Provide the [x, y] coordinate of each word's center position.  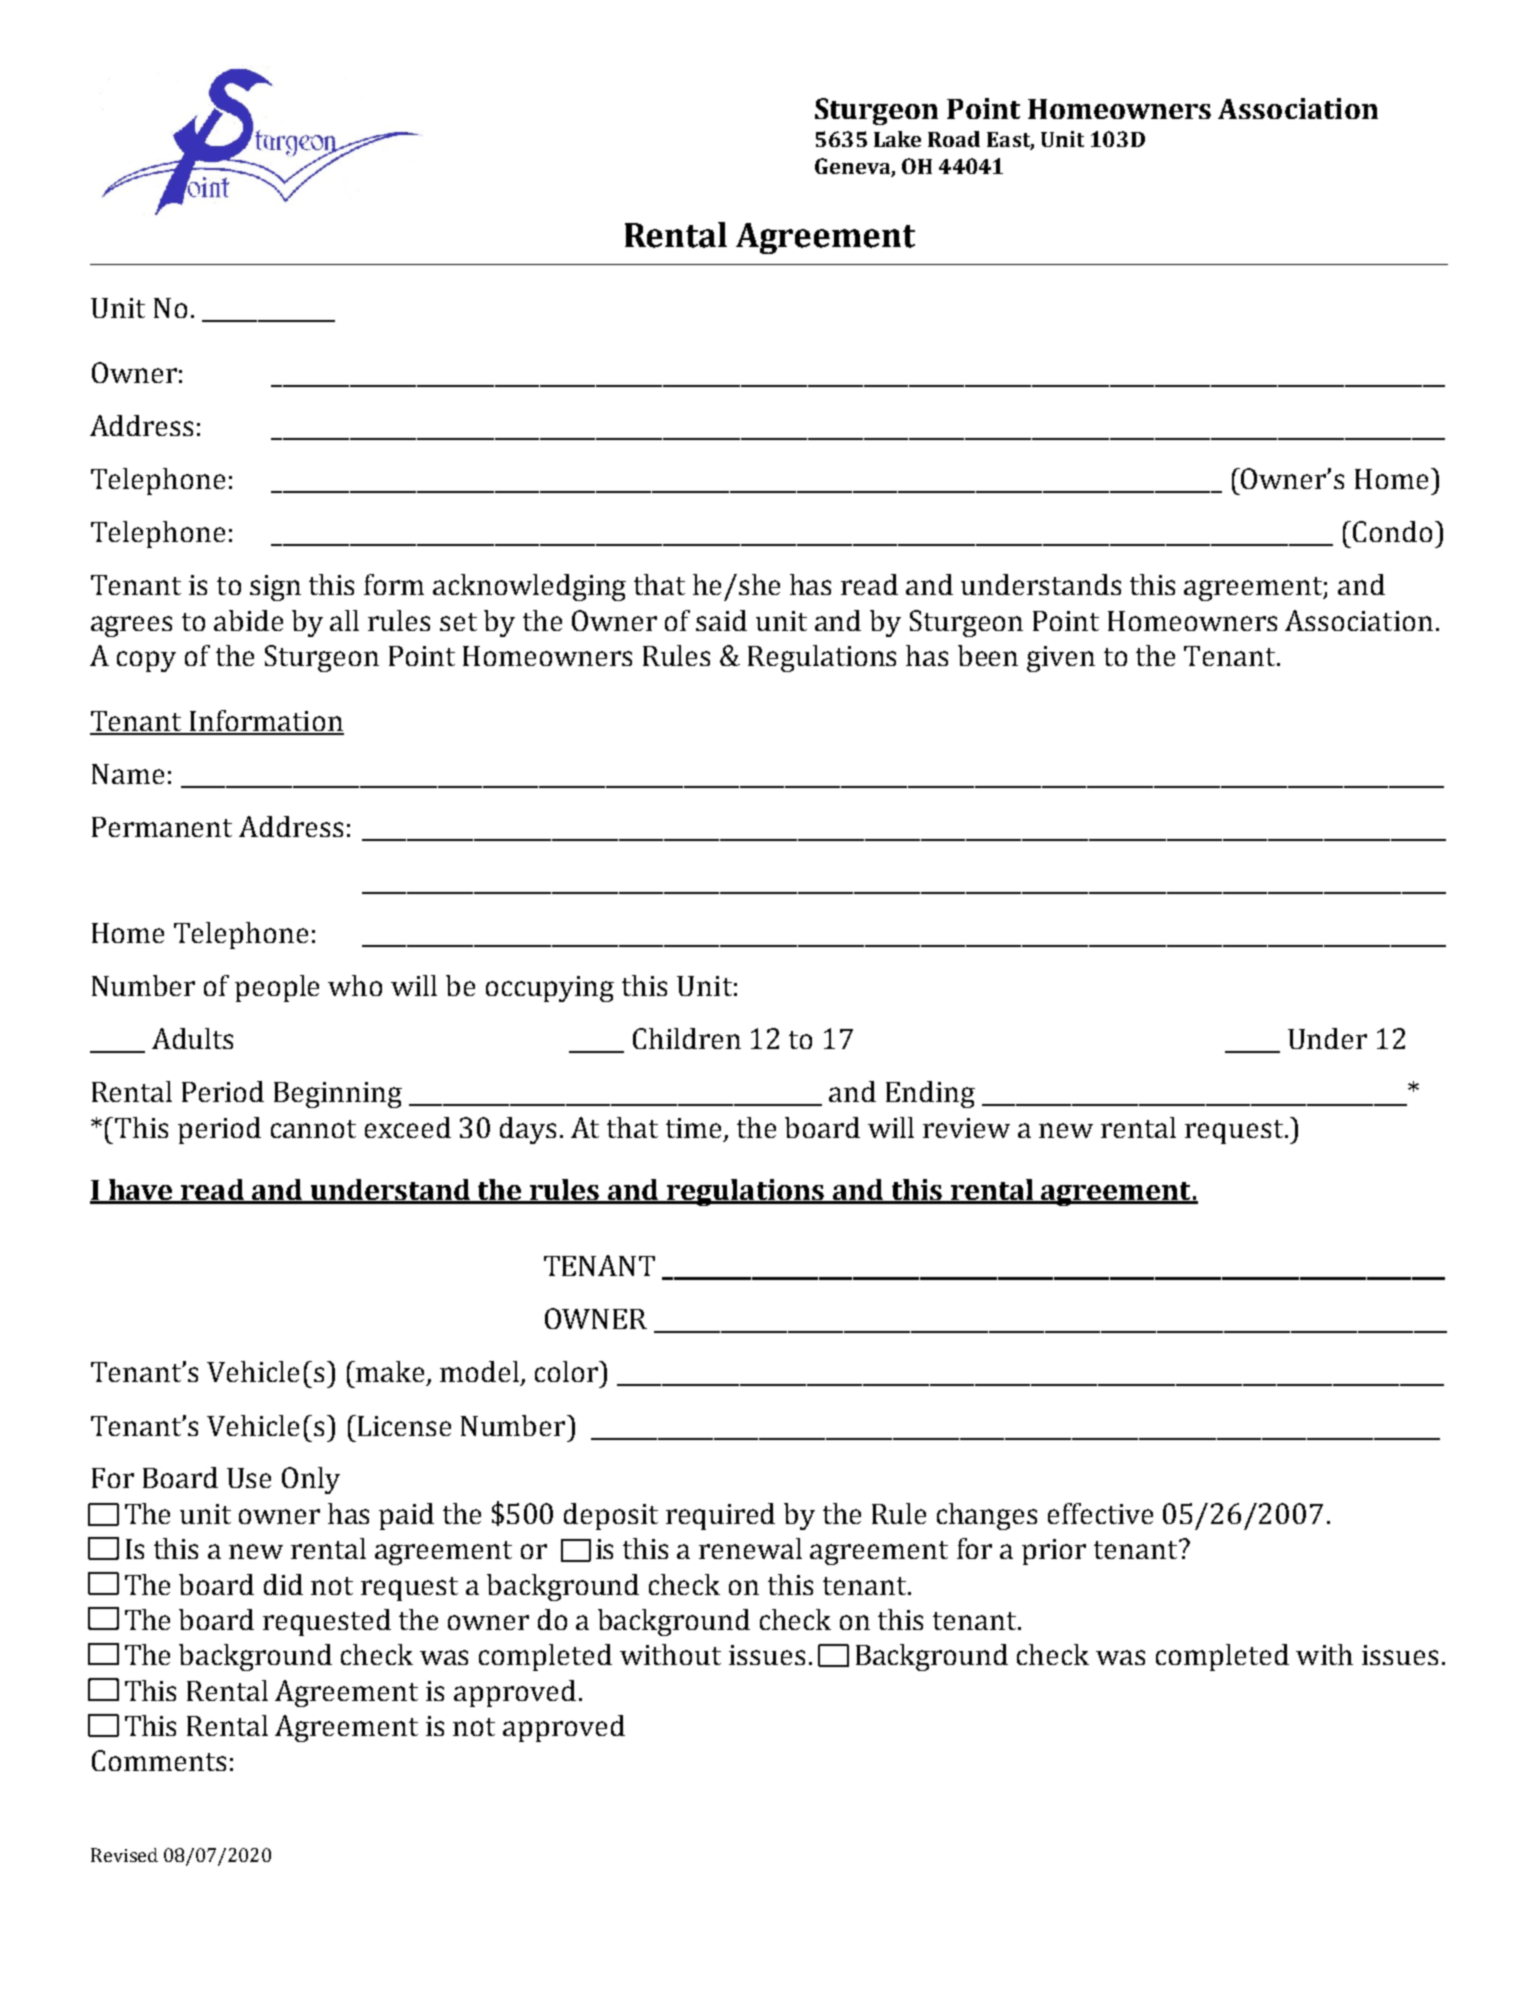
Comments [159, 1760]
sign [275, 588]
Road [954, 139]
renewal [750, 1548]
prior [1054, 1552]
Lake [897, 139]
